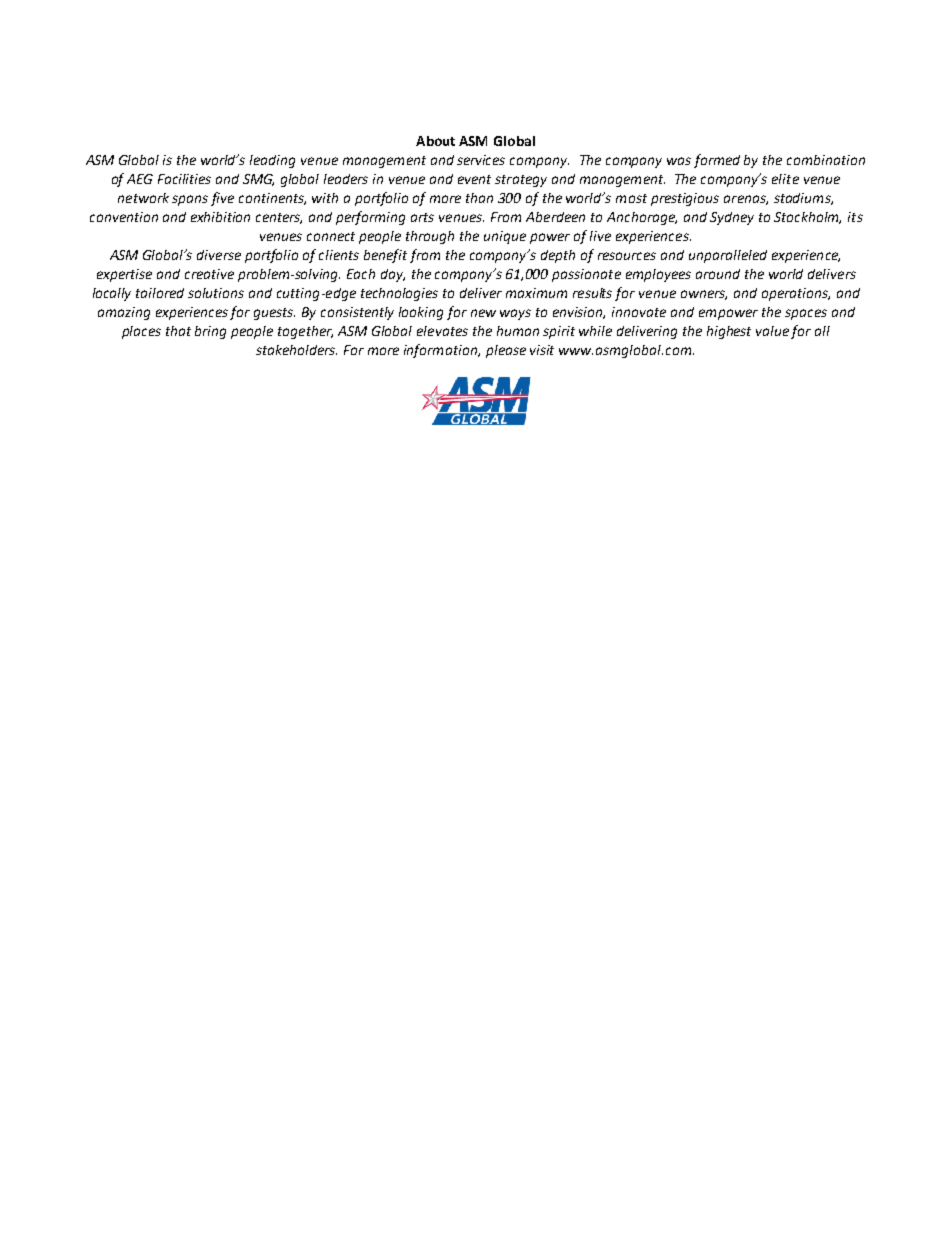  What do you see at coordinates (729, 332) in the screenshot?
I see `highest` at bounding box center [729, 332].
